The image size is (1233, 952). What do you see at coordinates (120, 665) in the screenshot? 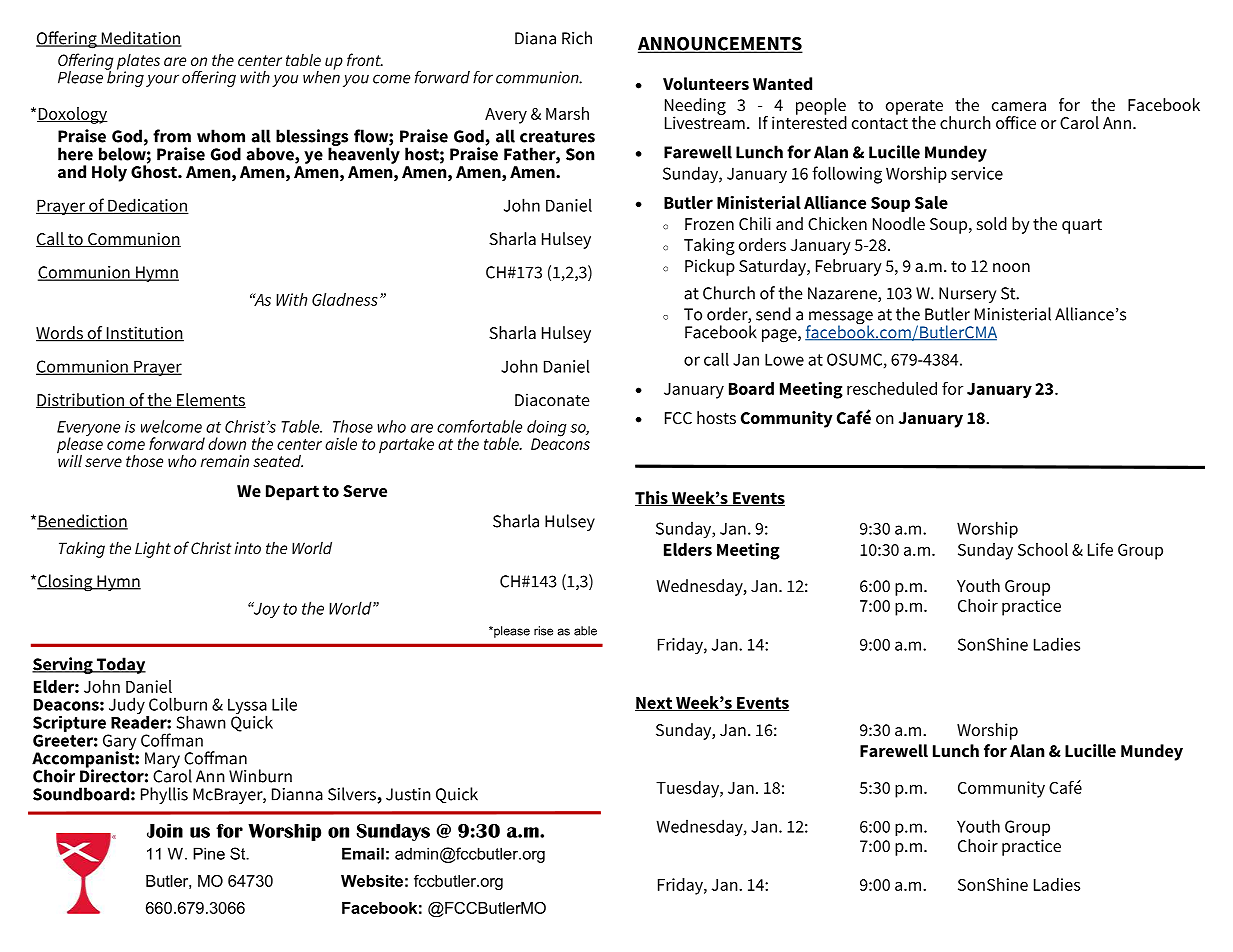
I see `Today` at bounding box center [120, 665].
